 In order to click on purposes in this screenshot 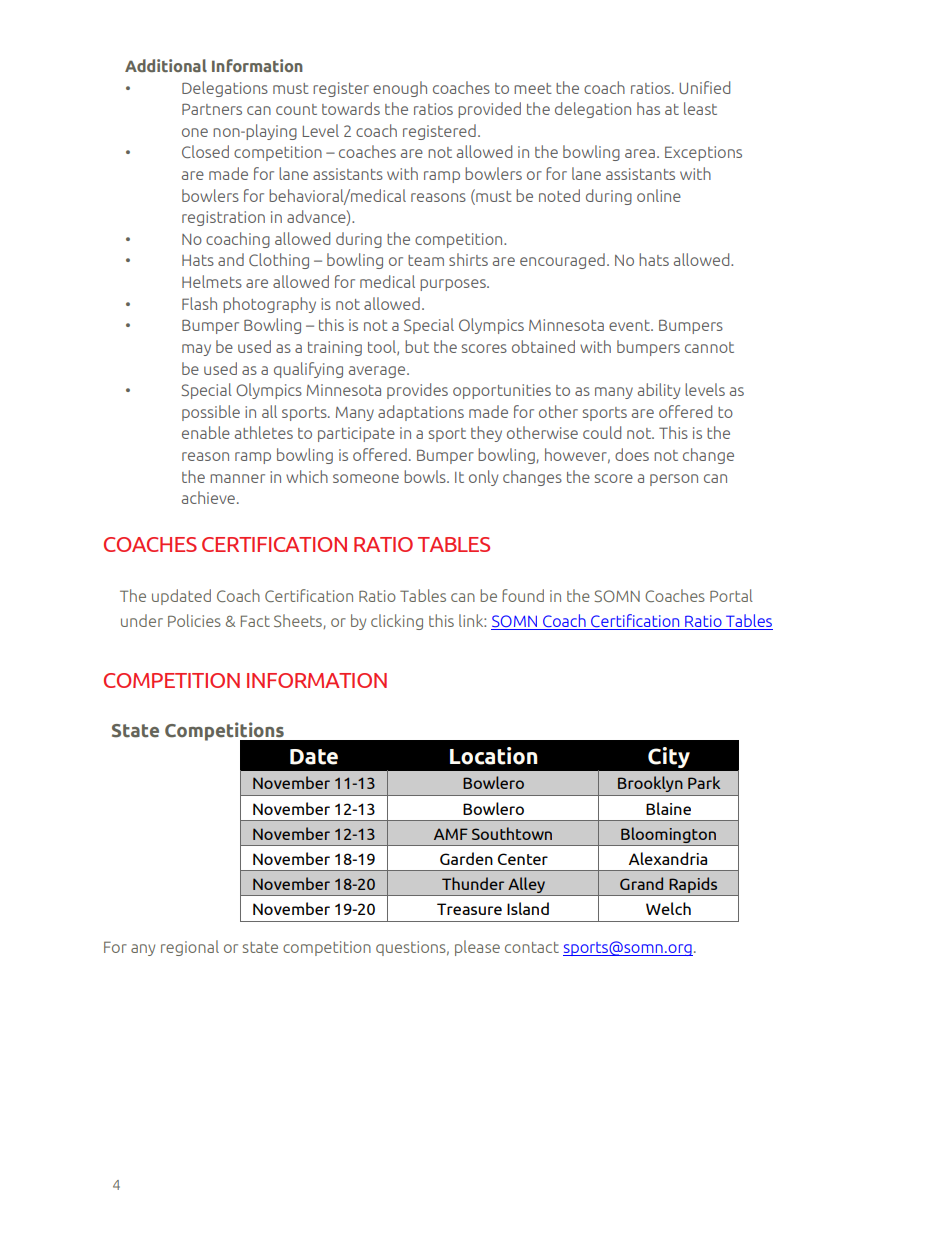, I will do `click(454, 285)`.
